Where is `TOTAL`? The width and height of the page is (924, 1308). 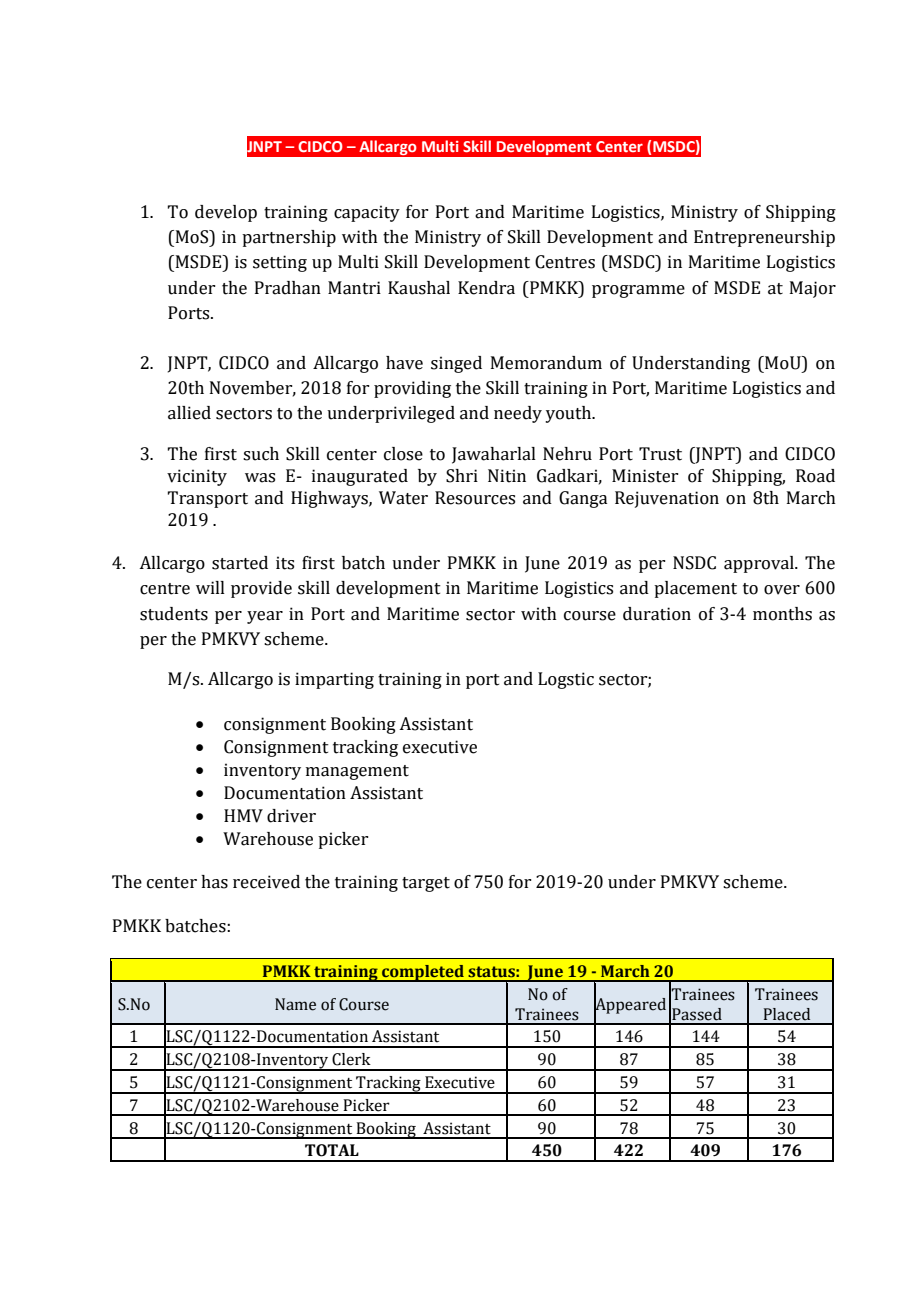 TOTAL is located at coordinates (332, 1150).
